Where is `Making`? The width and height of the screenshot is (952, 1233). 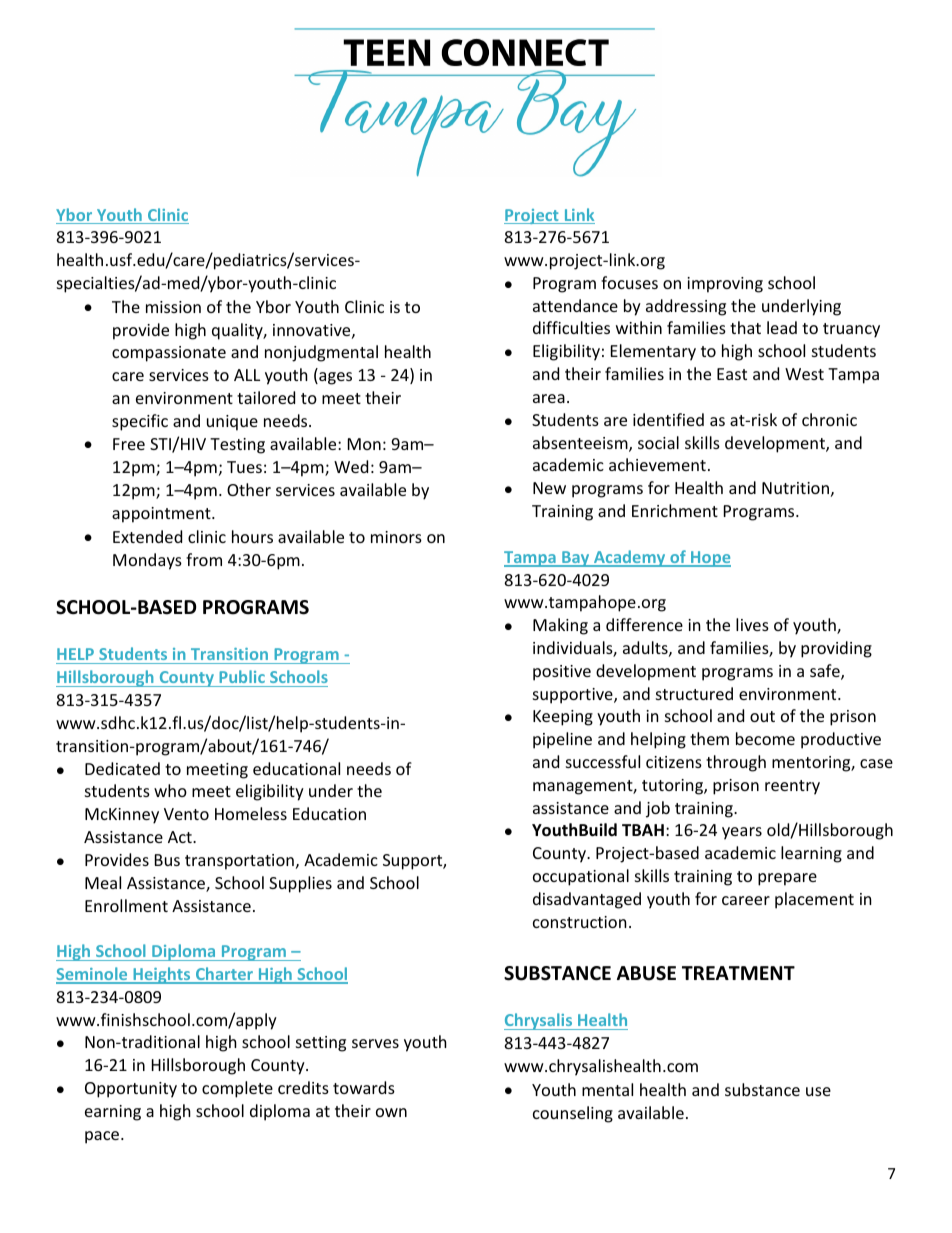
Making is located at coordinates (560, 626).
